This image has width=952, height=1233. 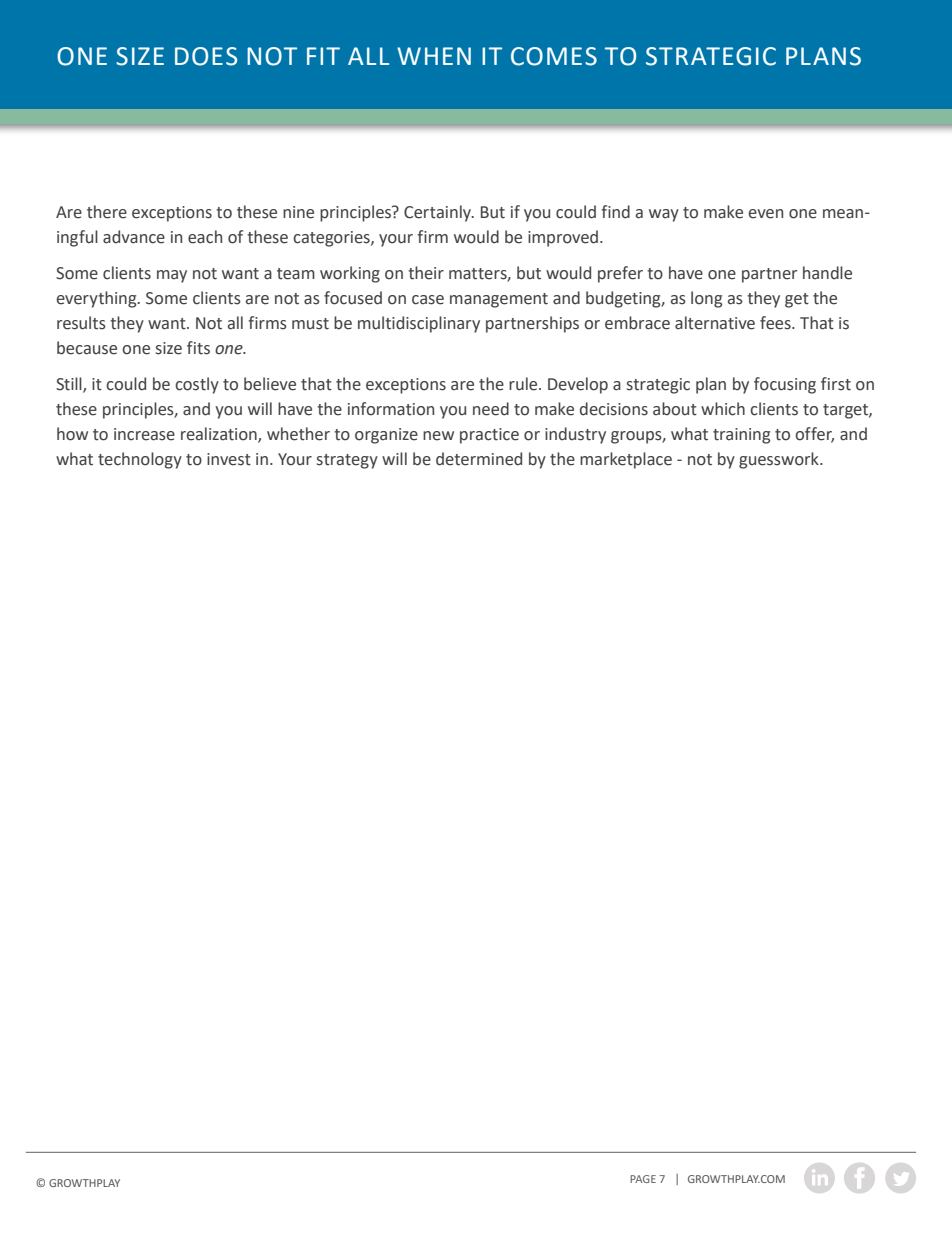 I want to click on WHEN, so click(x=434, y=56).
